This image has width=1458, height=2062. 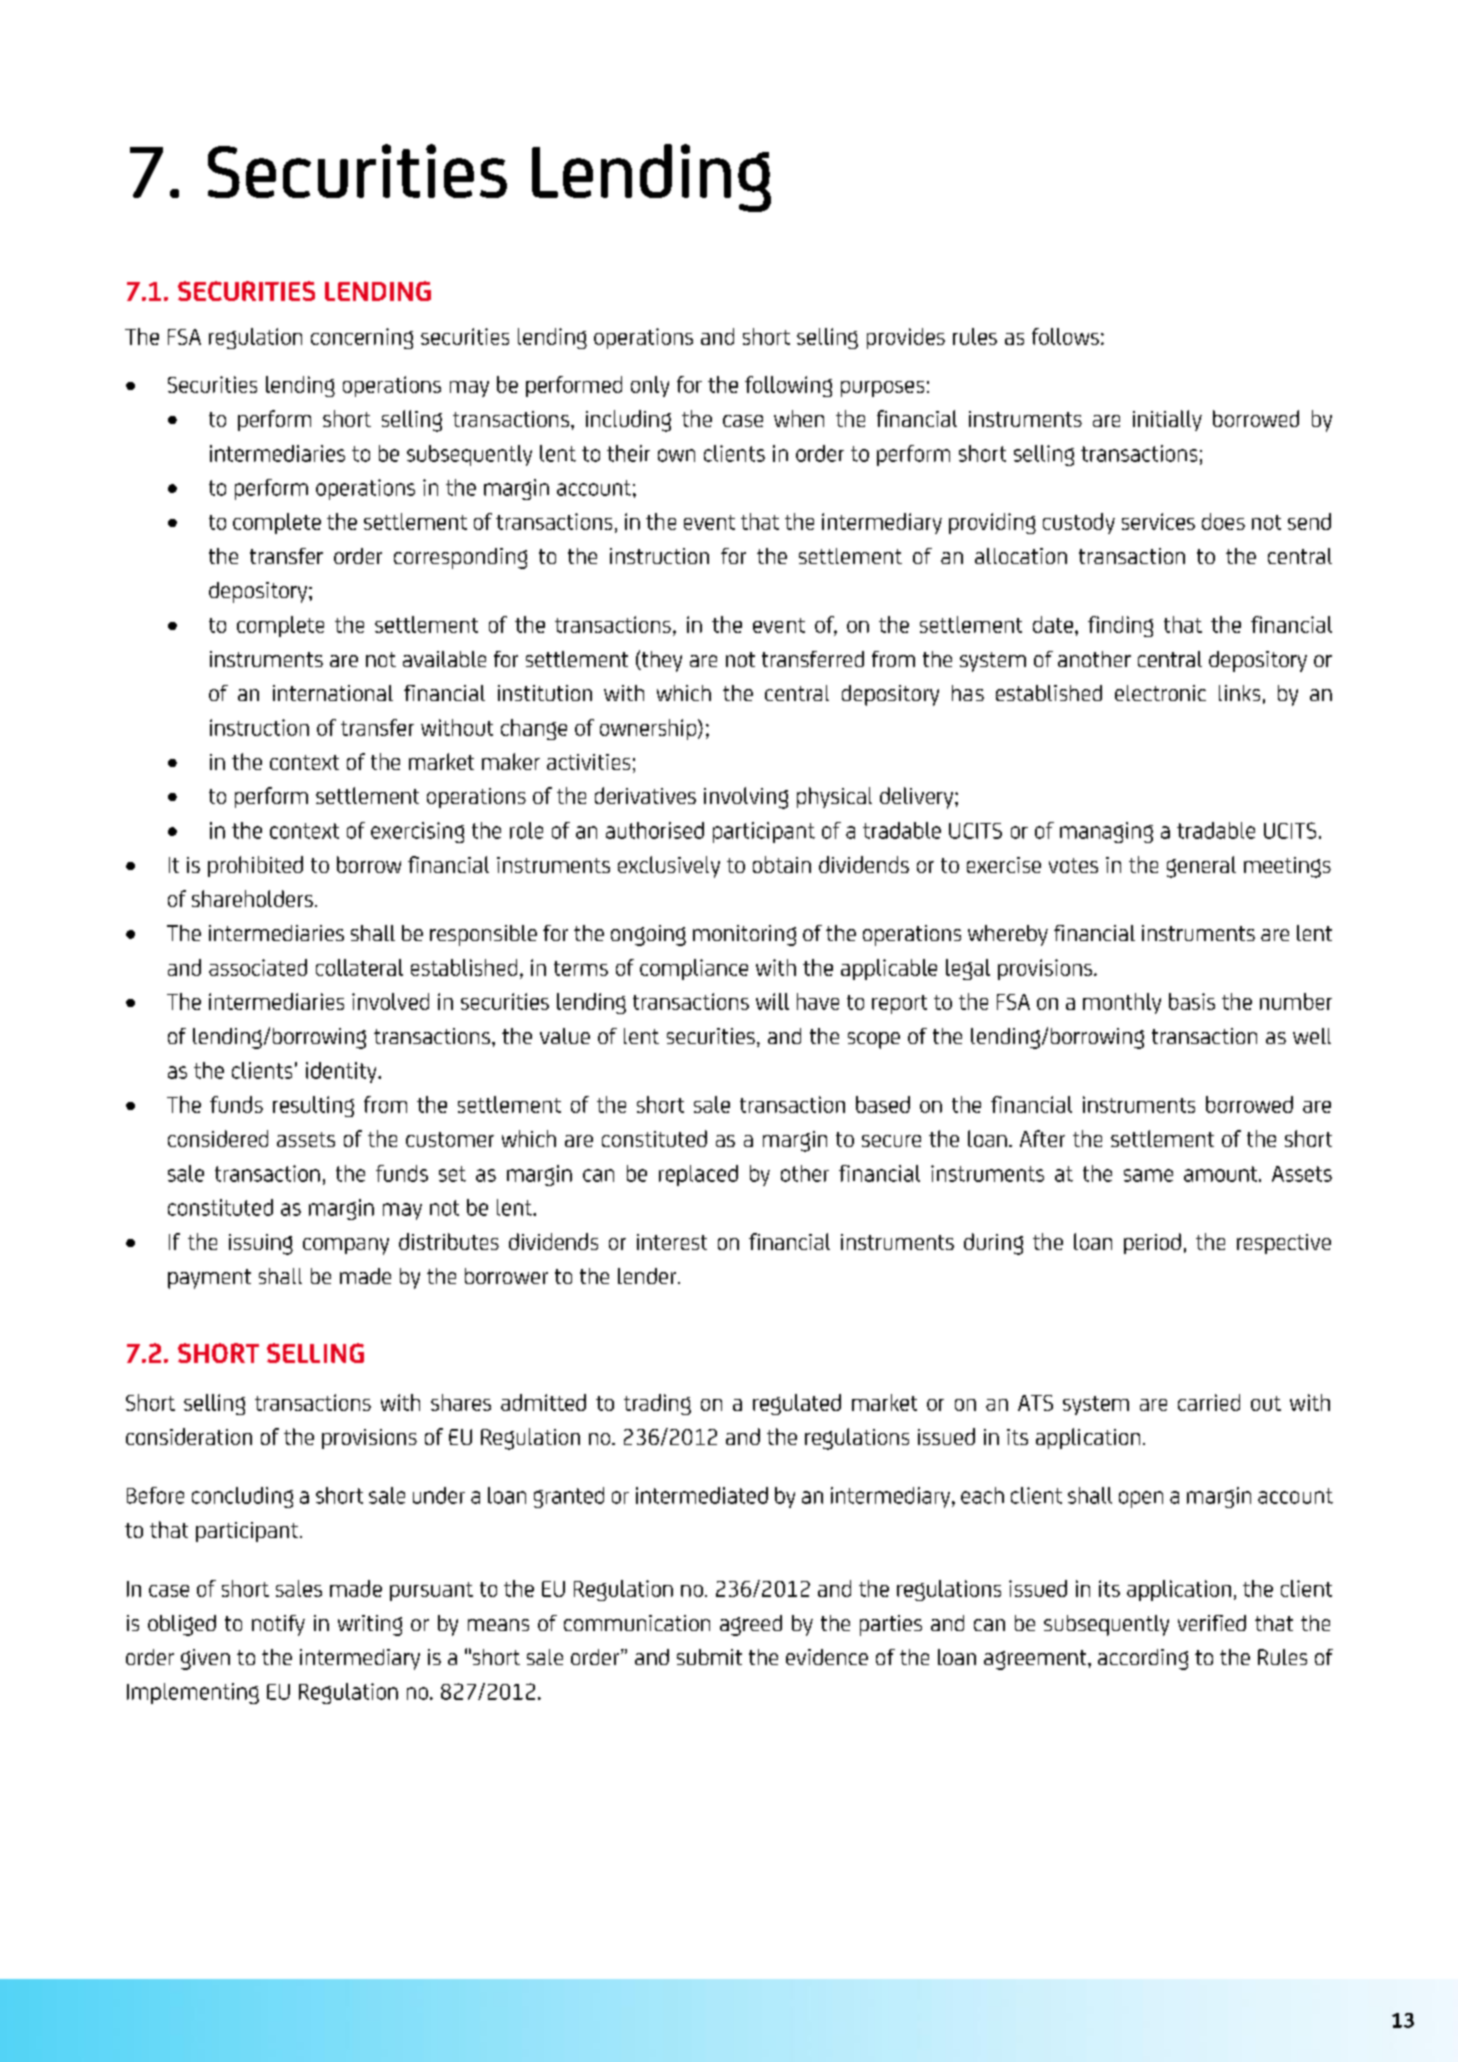 What do you see at coordinates (1167, 420) in the image?
I see `initially` at bounding box center [1167, 420].
